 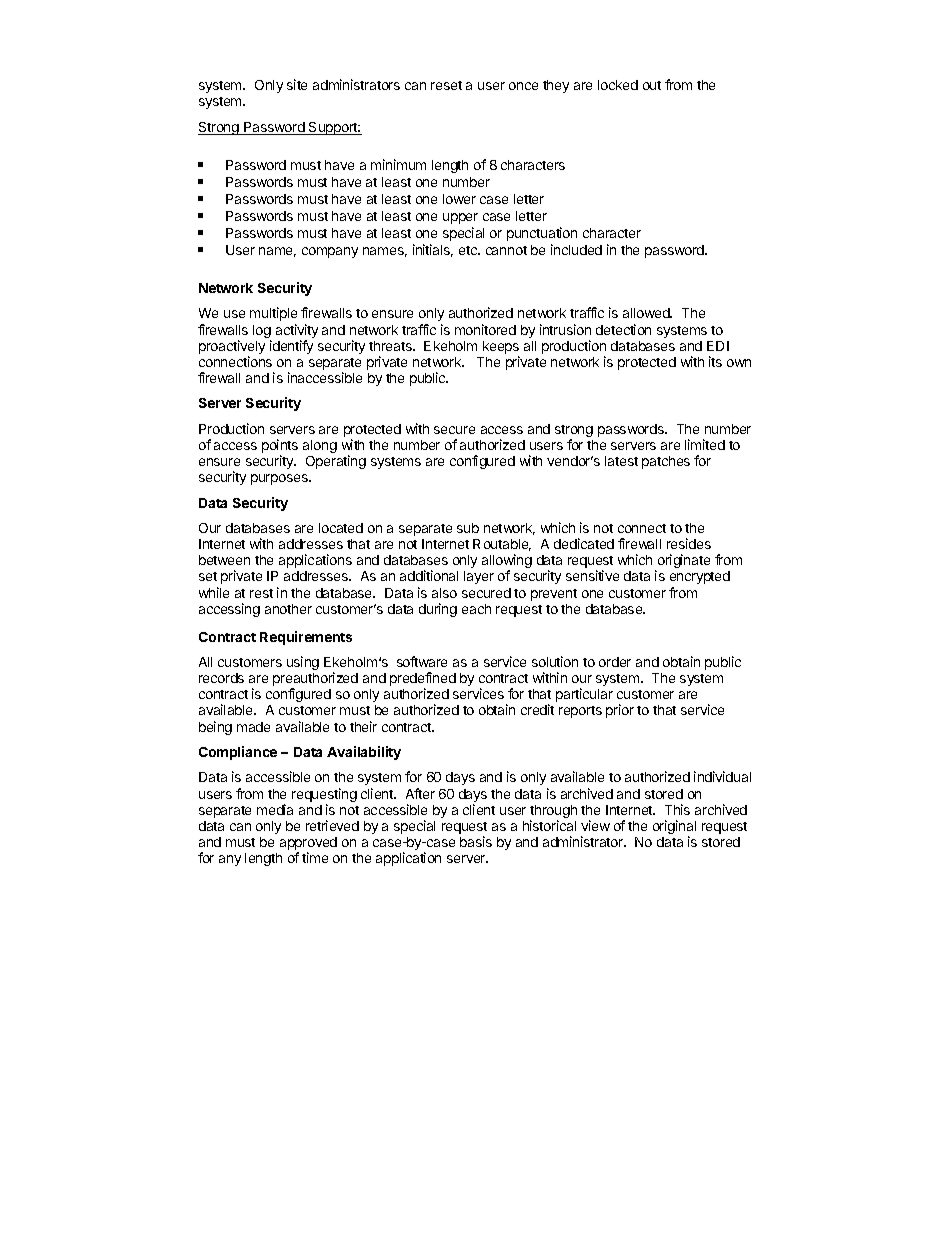 What do you see at coordinates (280, 479) in the screenshot?
I see `purposes` at bounding box center [280, 479].
